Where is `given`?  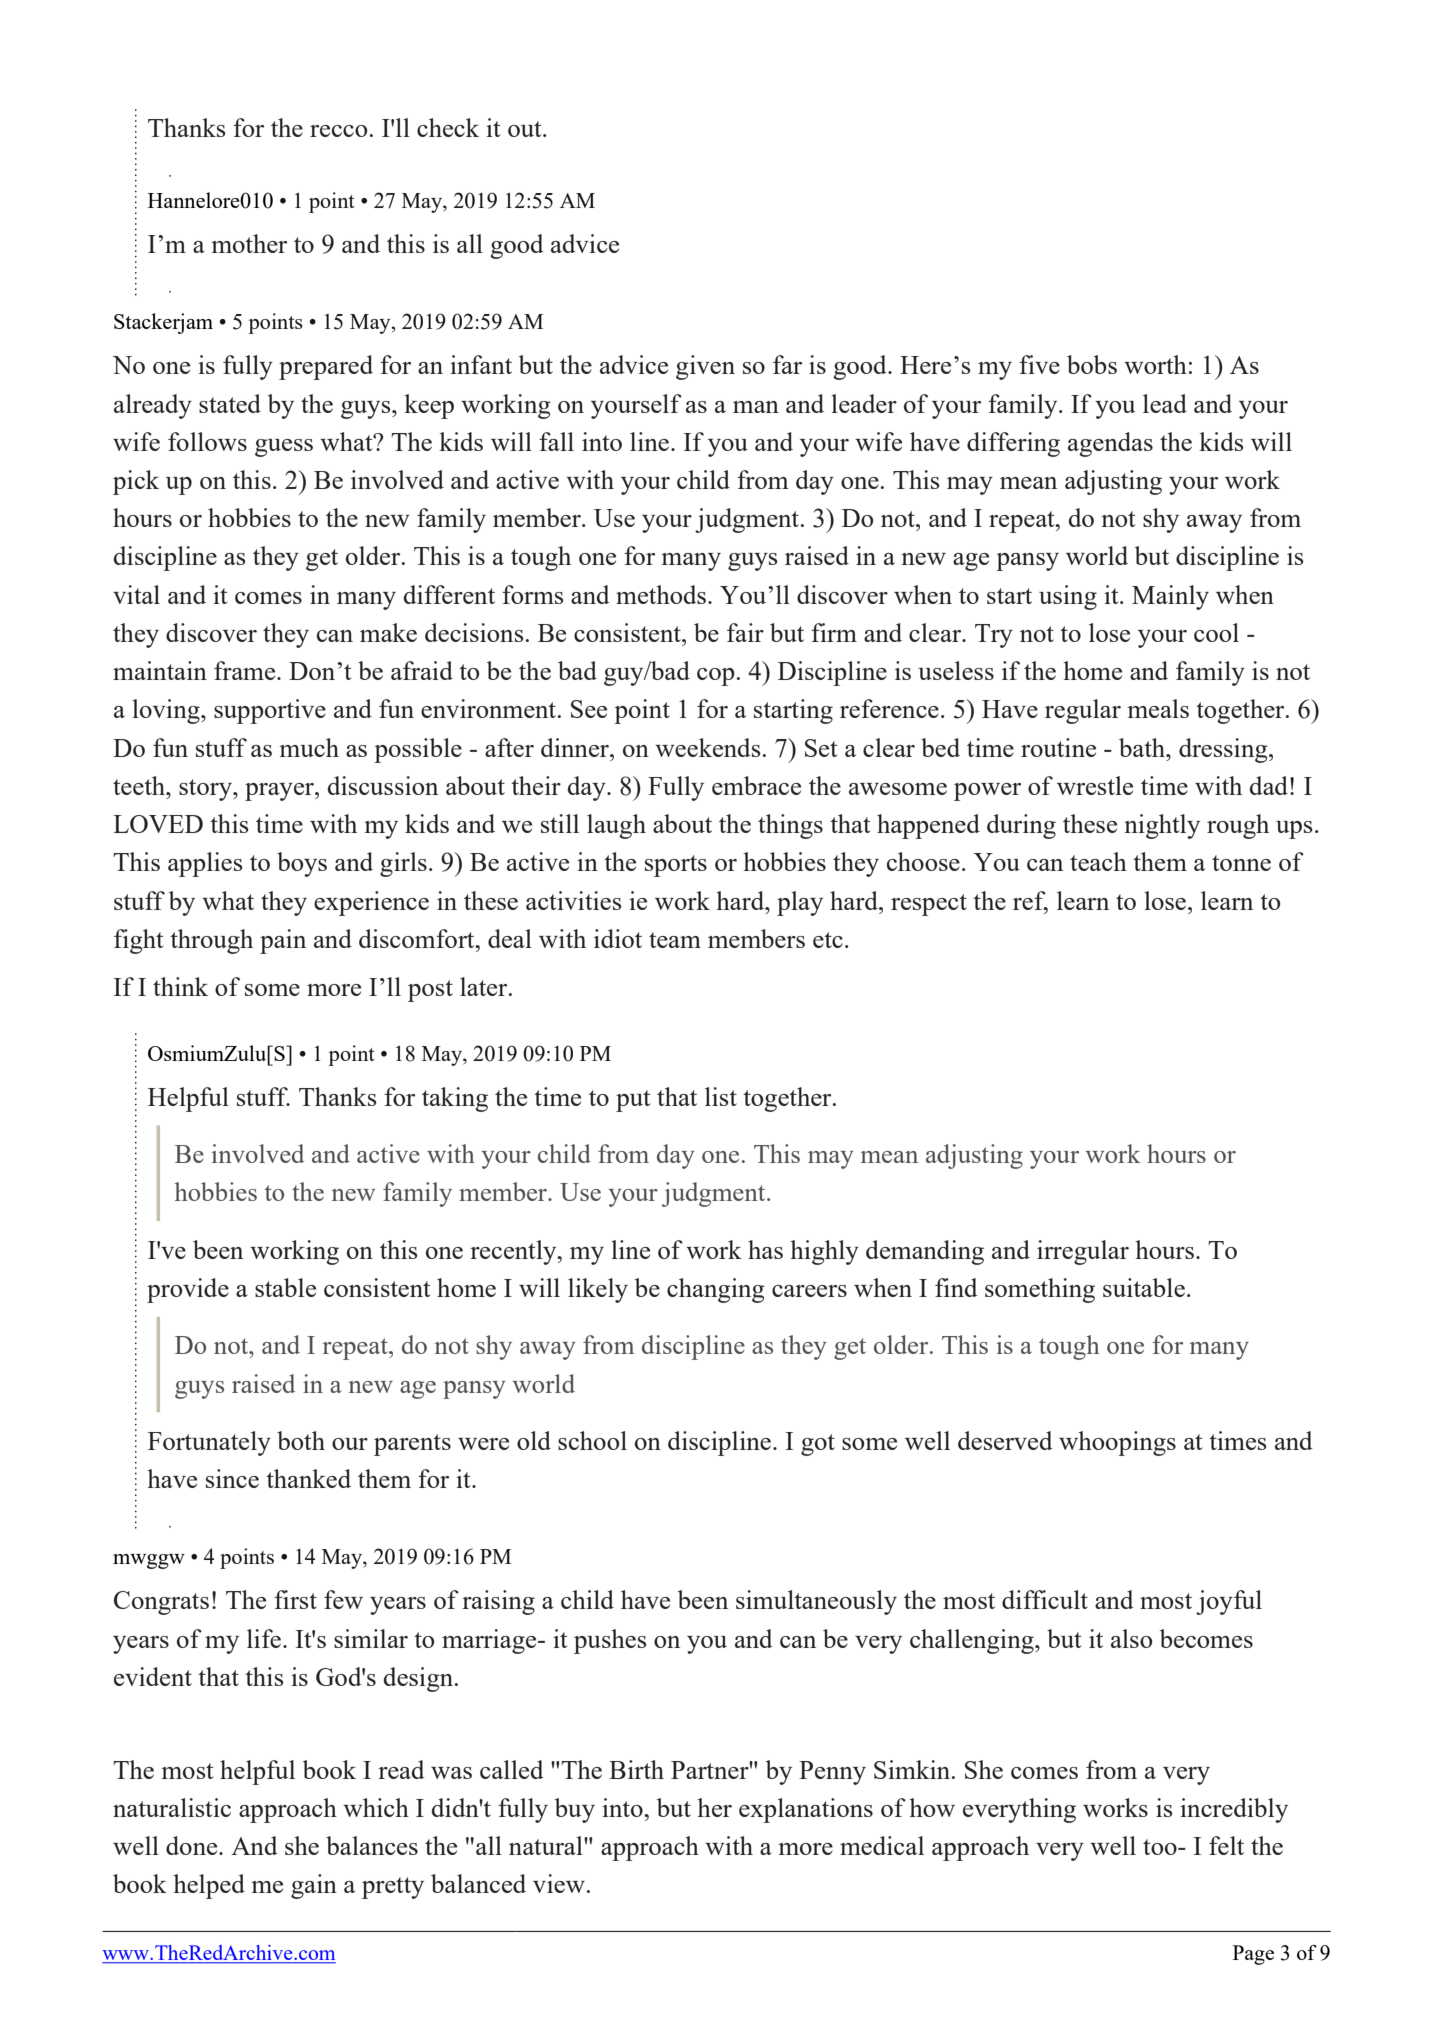
given is located at coordinates (705, 367).
